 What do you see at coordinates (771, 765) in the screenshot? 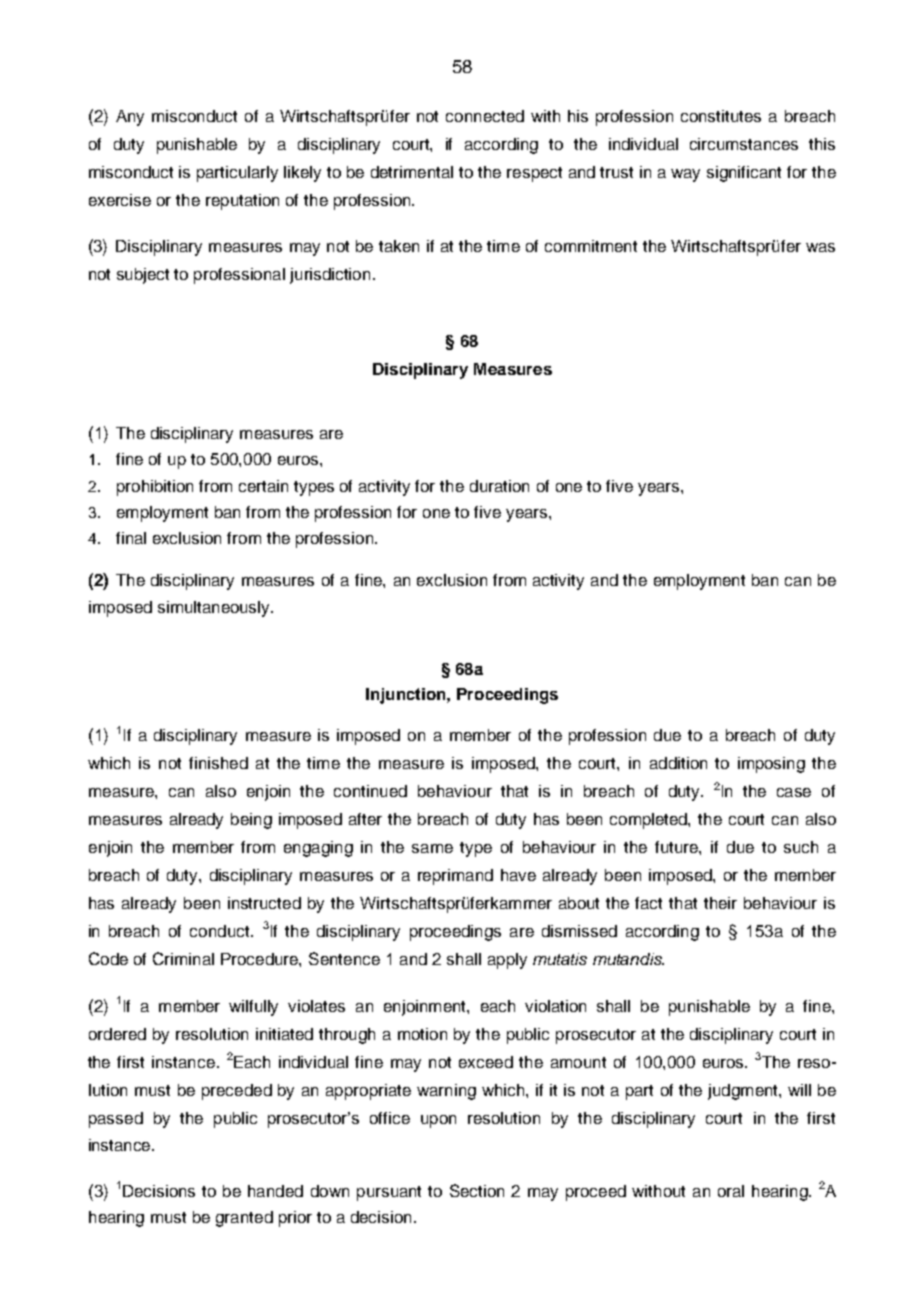
I see `imposing` at bounding box center [771, 765].
